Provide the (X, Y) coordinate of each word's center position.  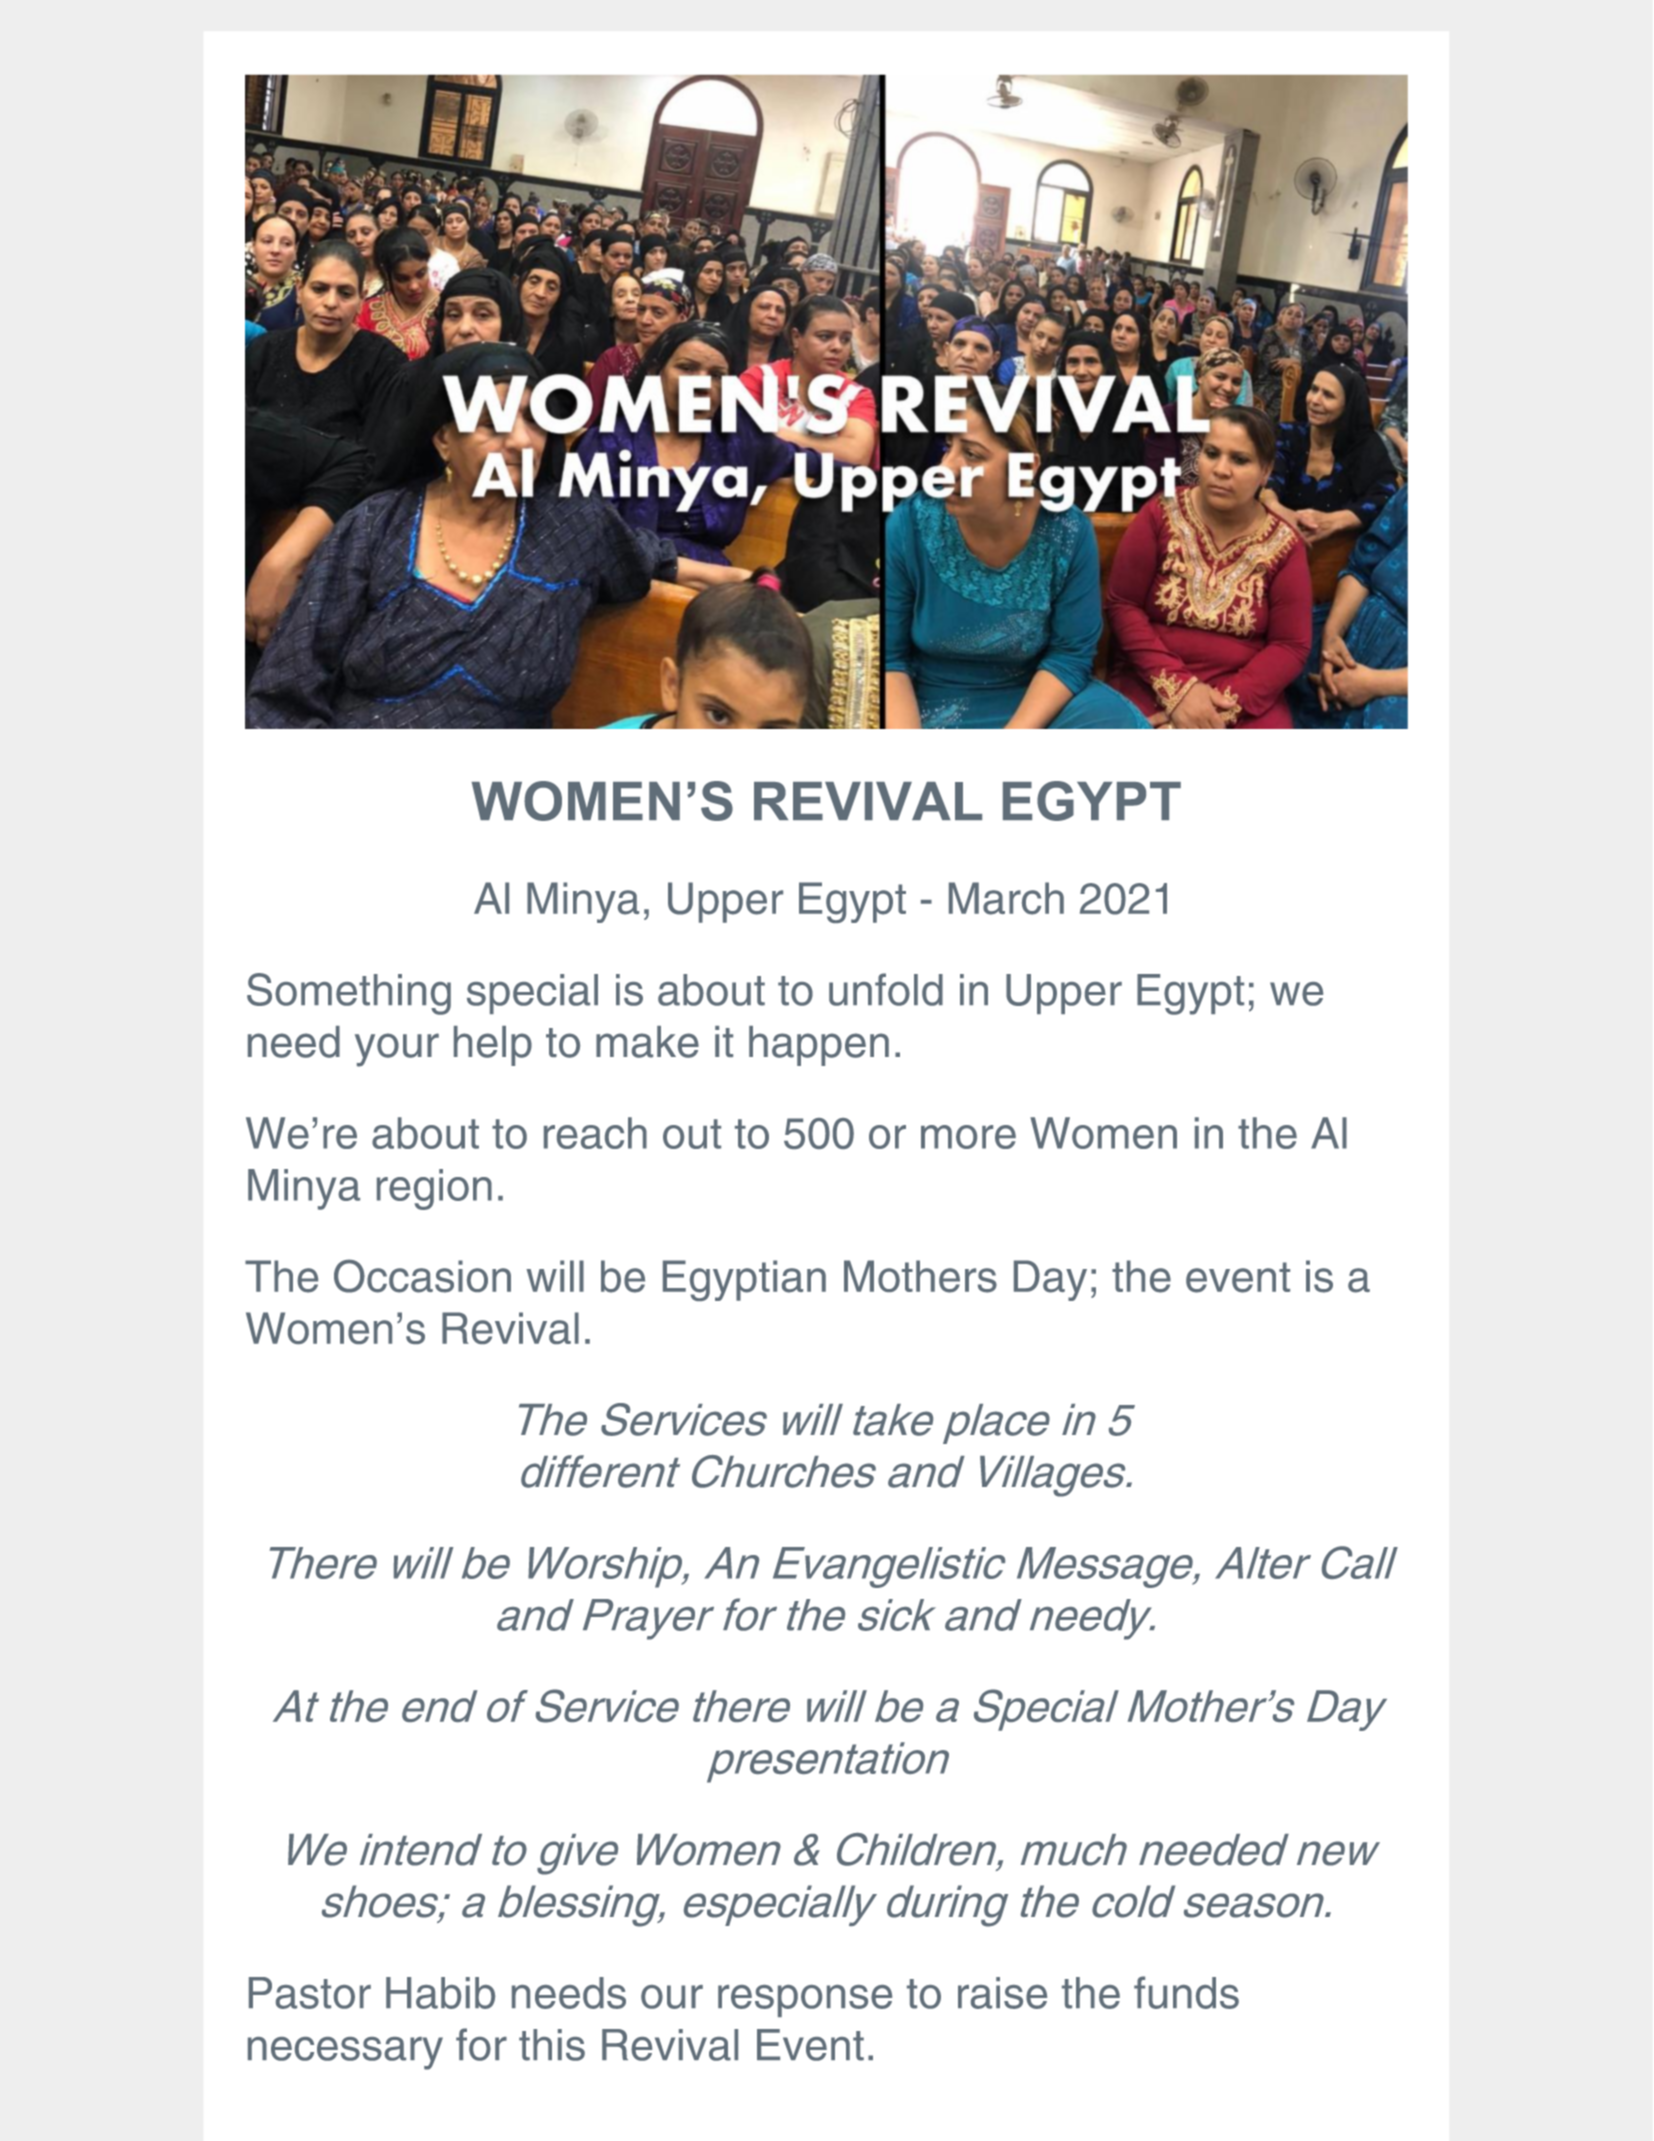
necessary (345, 2053)
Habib (440, 1993)
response (805, 2001)
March (1006, 898)
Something (349, 994)
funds (1186, 1992)
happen (819, 1046)
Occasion (422, 1276)
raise (1002, 1993)
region (434, 1189)
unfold (886, 989)
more (968, 1137)
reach (595, 1133)
